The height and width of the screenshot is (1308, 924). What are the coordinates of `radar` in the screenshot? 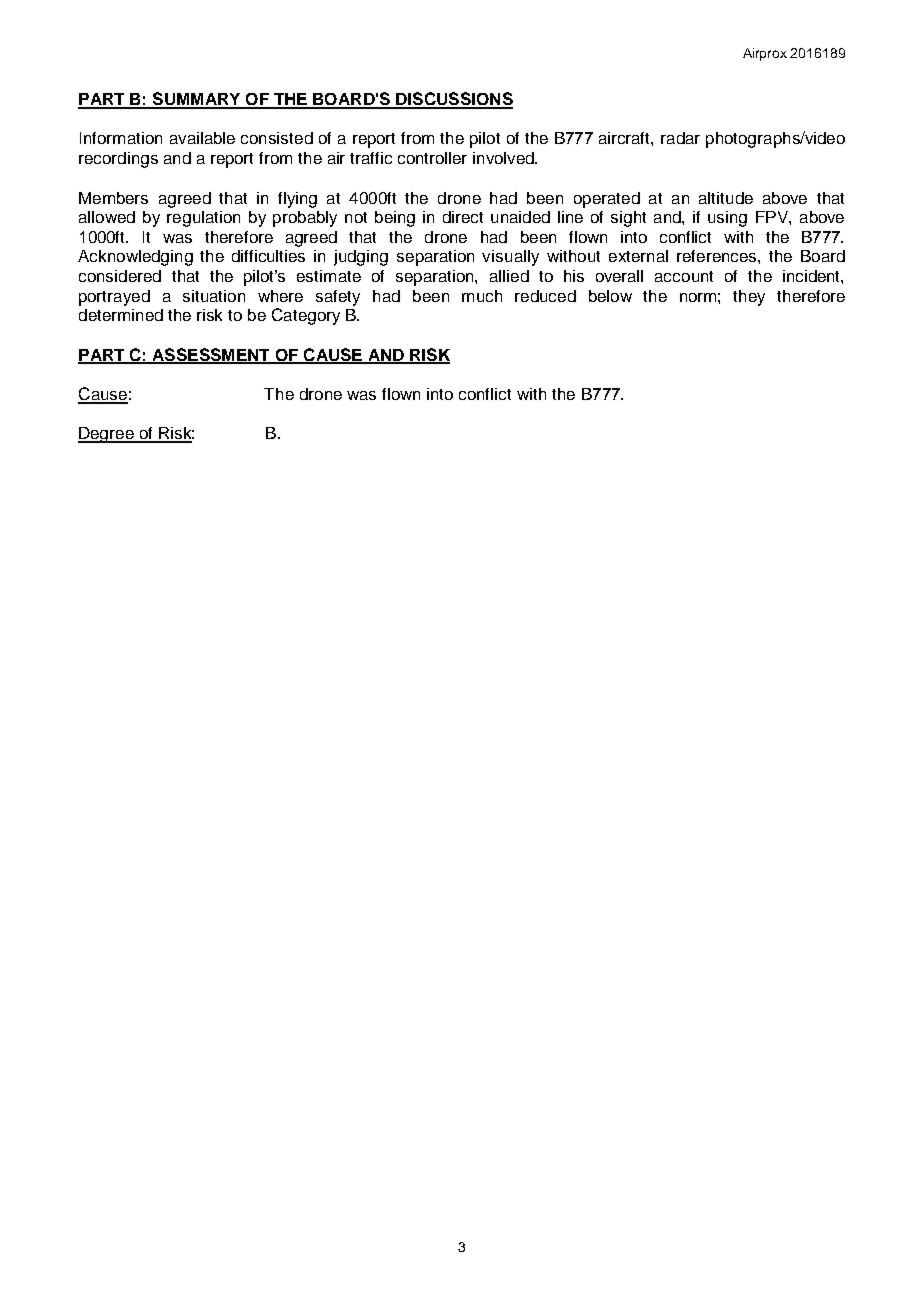 It's located at (680, 138).
